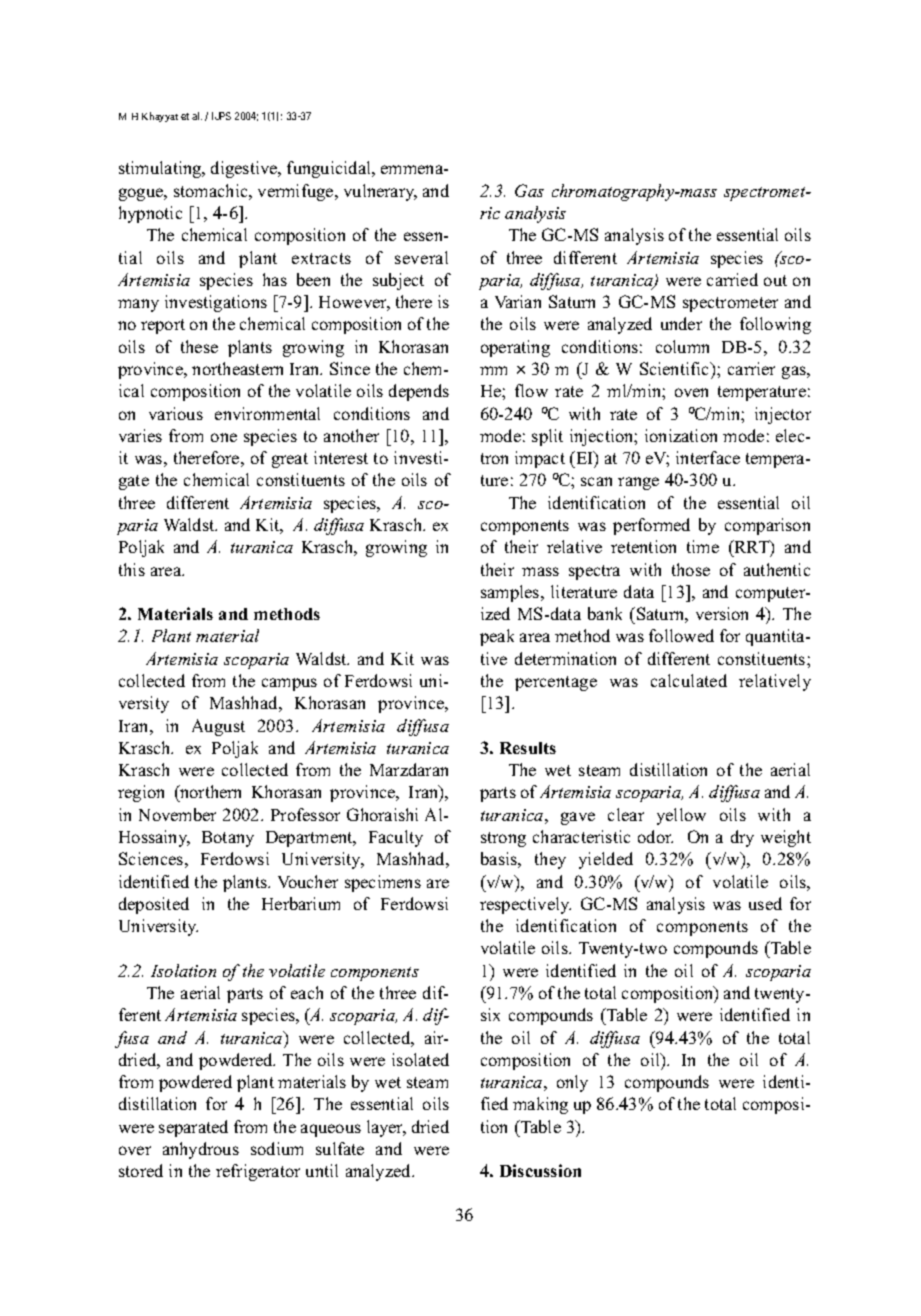  I want to click on time, so click(703, 546).
